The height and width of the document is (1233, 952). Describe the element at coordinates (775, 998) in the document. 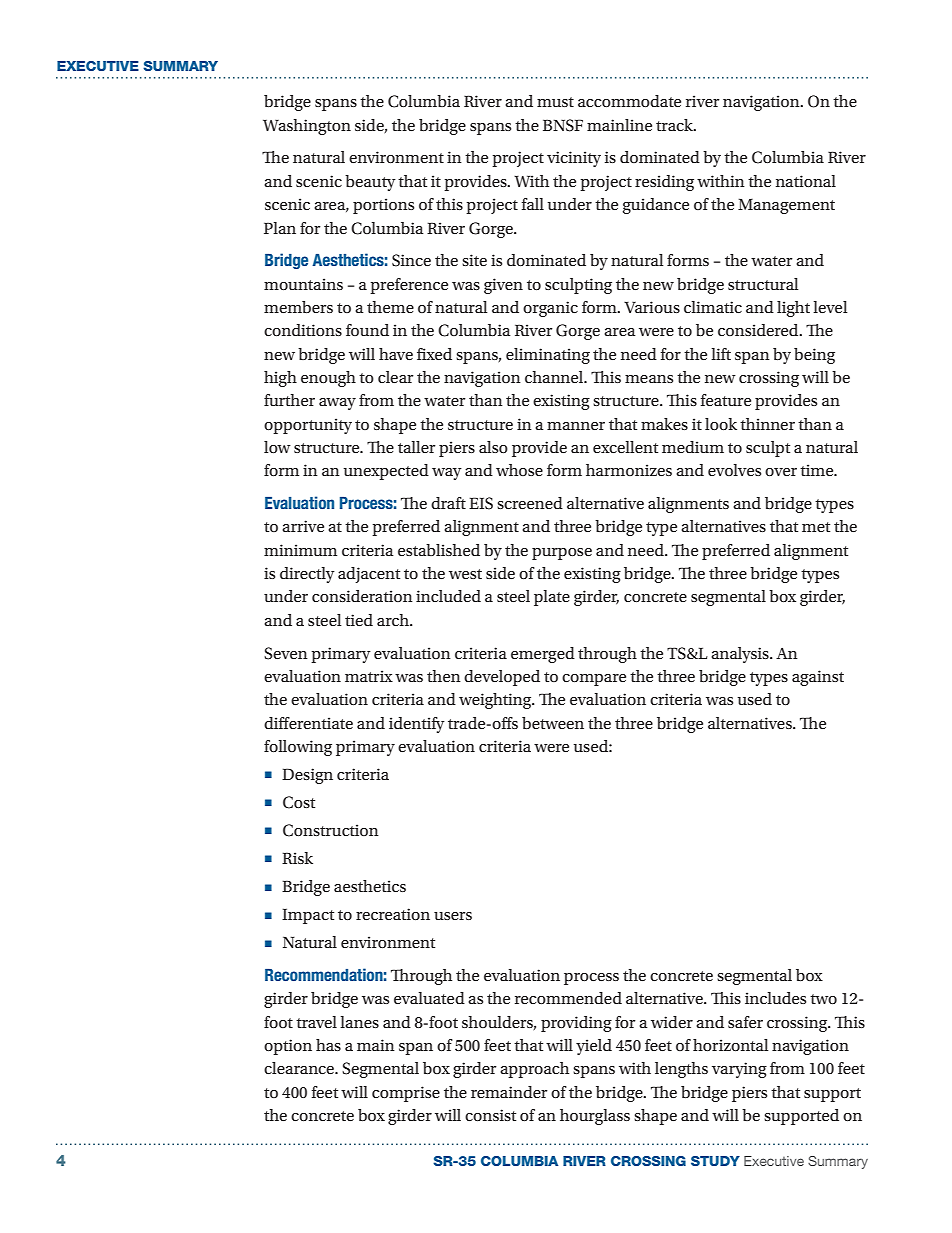

I see `includes` at that location.
